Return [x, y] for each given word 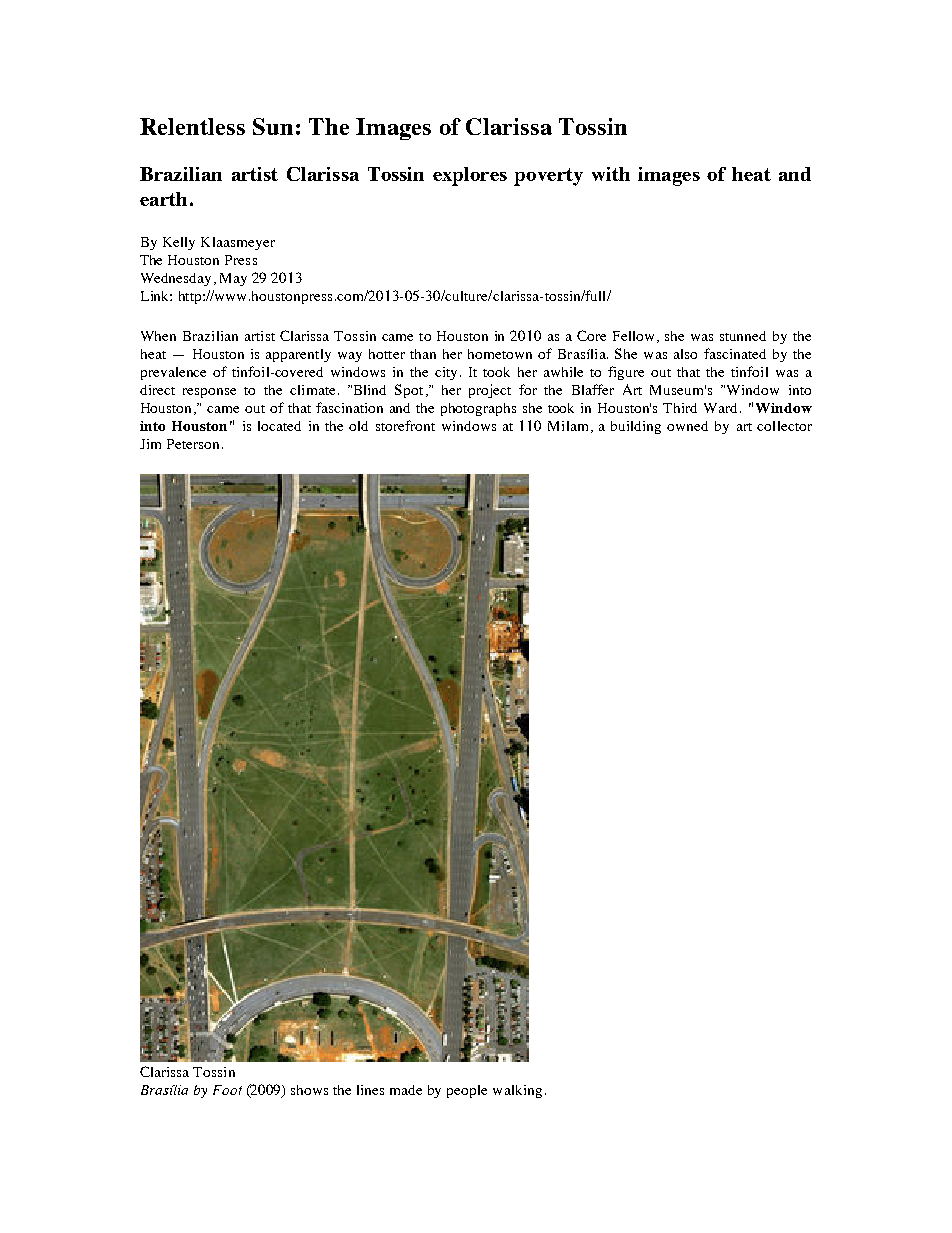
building [636, 427]
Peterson [193, 444]
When [158, 336]
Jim [150, 444]
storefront [405, 425]
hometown [500, 354]
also [685, 354]
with [611, 174]
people [467, 1091]
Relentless [192, 126]
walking [517, 1091]
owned [687, 426]
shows [309, 1090]
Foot [227, 1090]
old [358, 426]
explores [470, 176]
